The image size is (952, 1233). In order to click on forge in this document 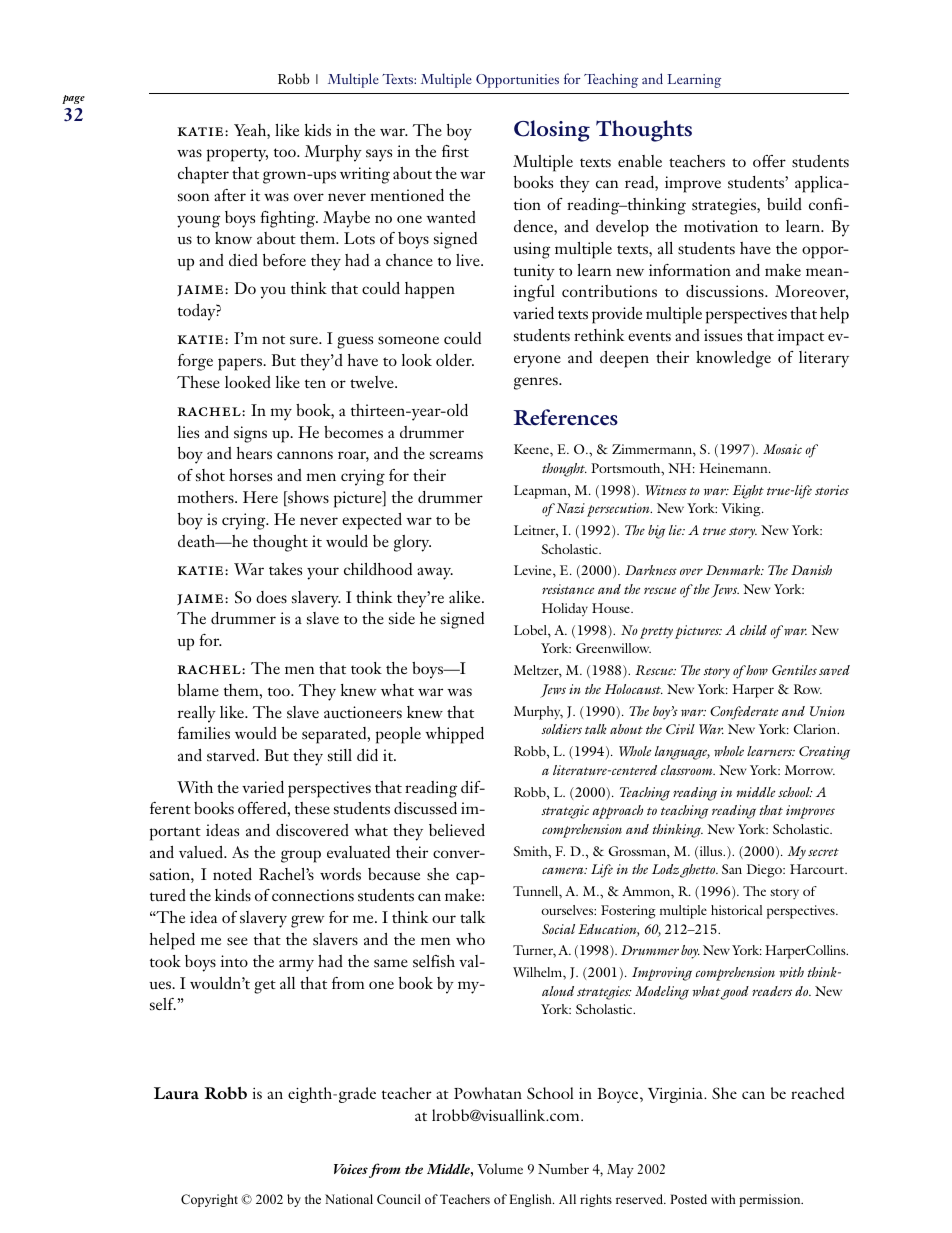, I will do `click(195, 362)`.
